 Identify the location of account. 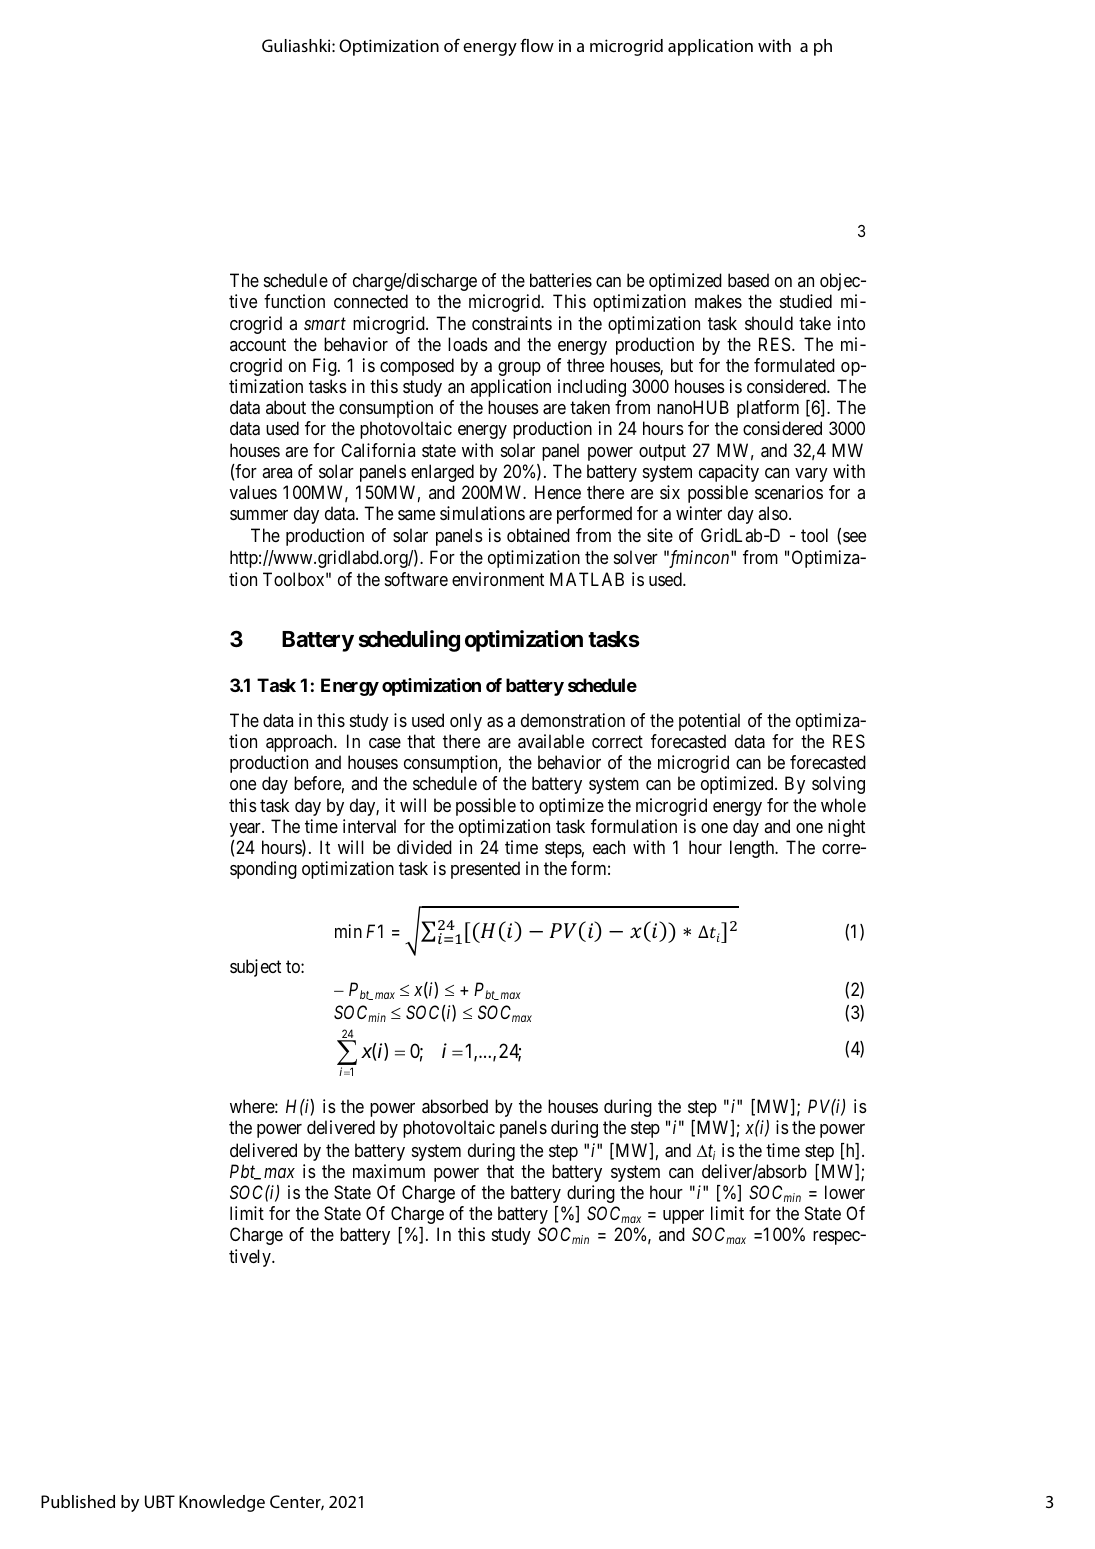
(258, 344).
